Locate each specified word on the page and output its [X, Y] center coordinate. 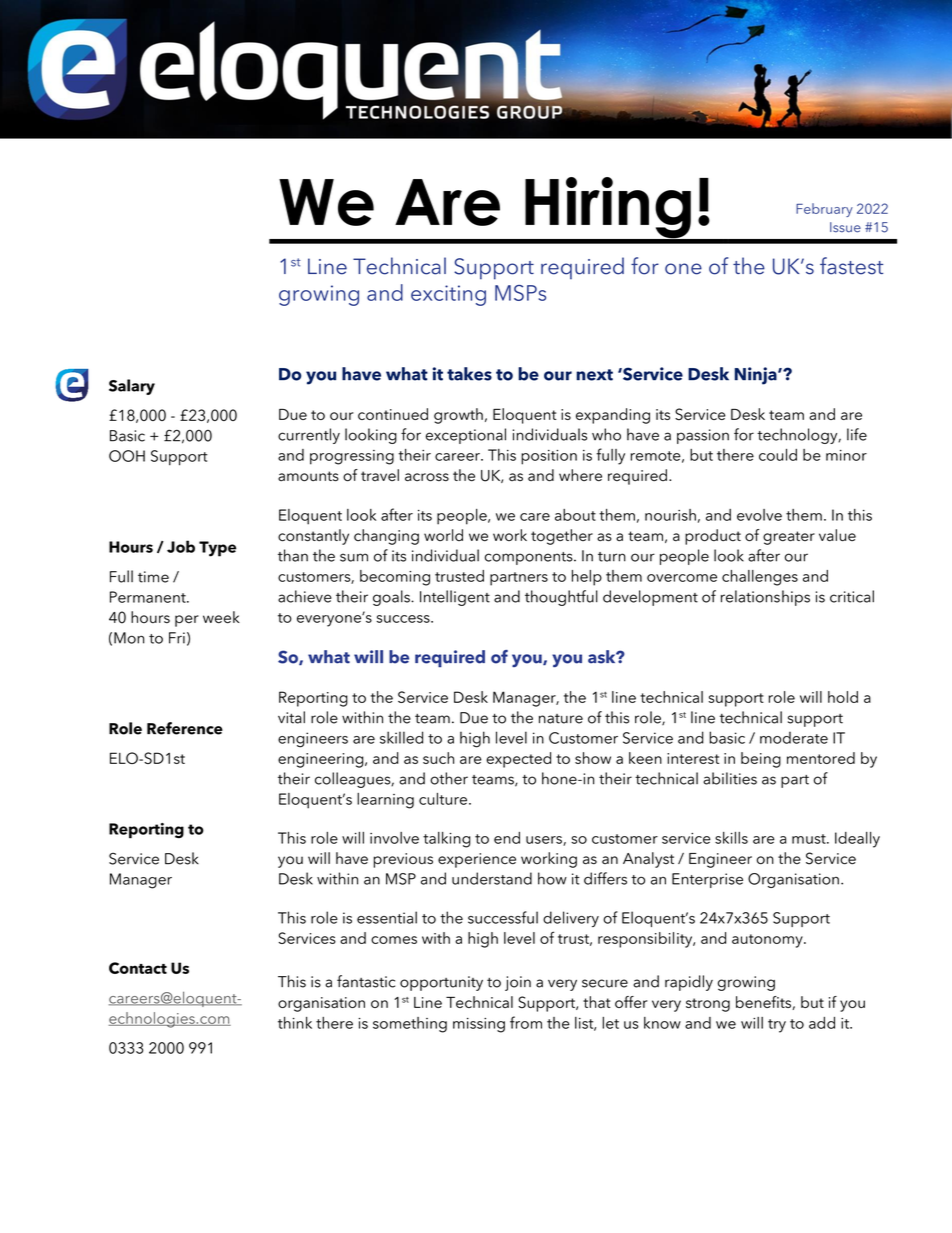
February [824, 210]
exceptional [466, 436]
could [778, 455]
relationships [765, 598]
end [507, 838]
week [221, 617]
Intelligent [455, 598]
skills [731, 838]
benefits [764, 1003]
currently [309, 436]
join [518, 983]
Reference [185, 728]
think [295, 1023]
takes [469, 374]
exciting [448, 295]
